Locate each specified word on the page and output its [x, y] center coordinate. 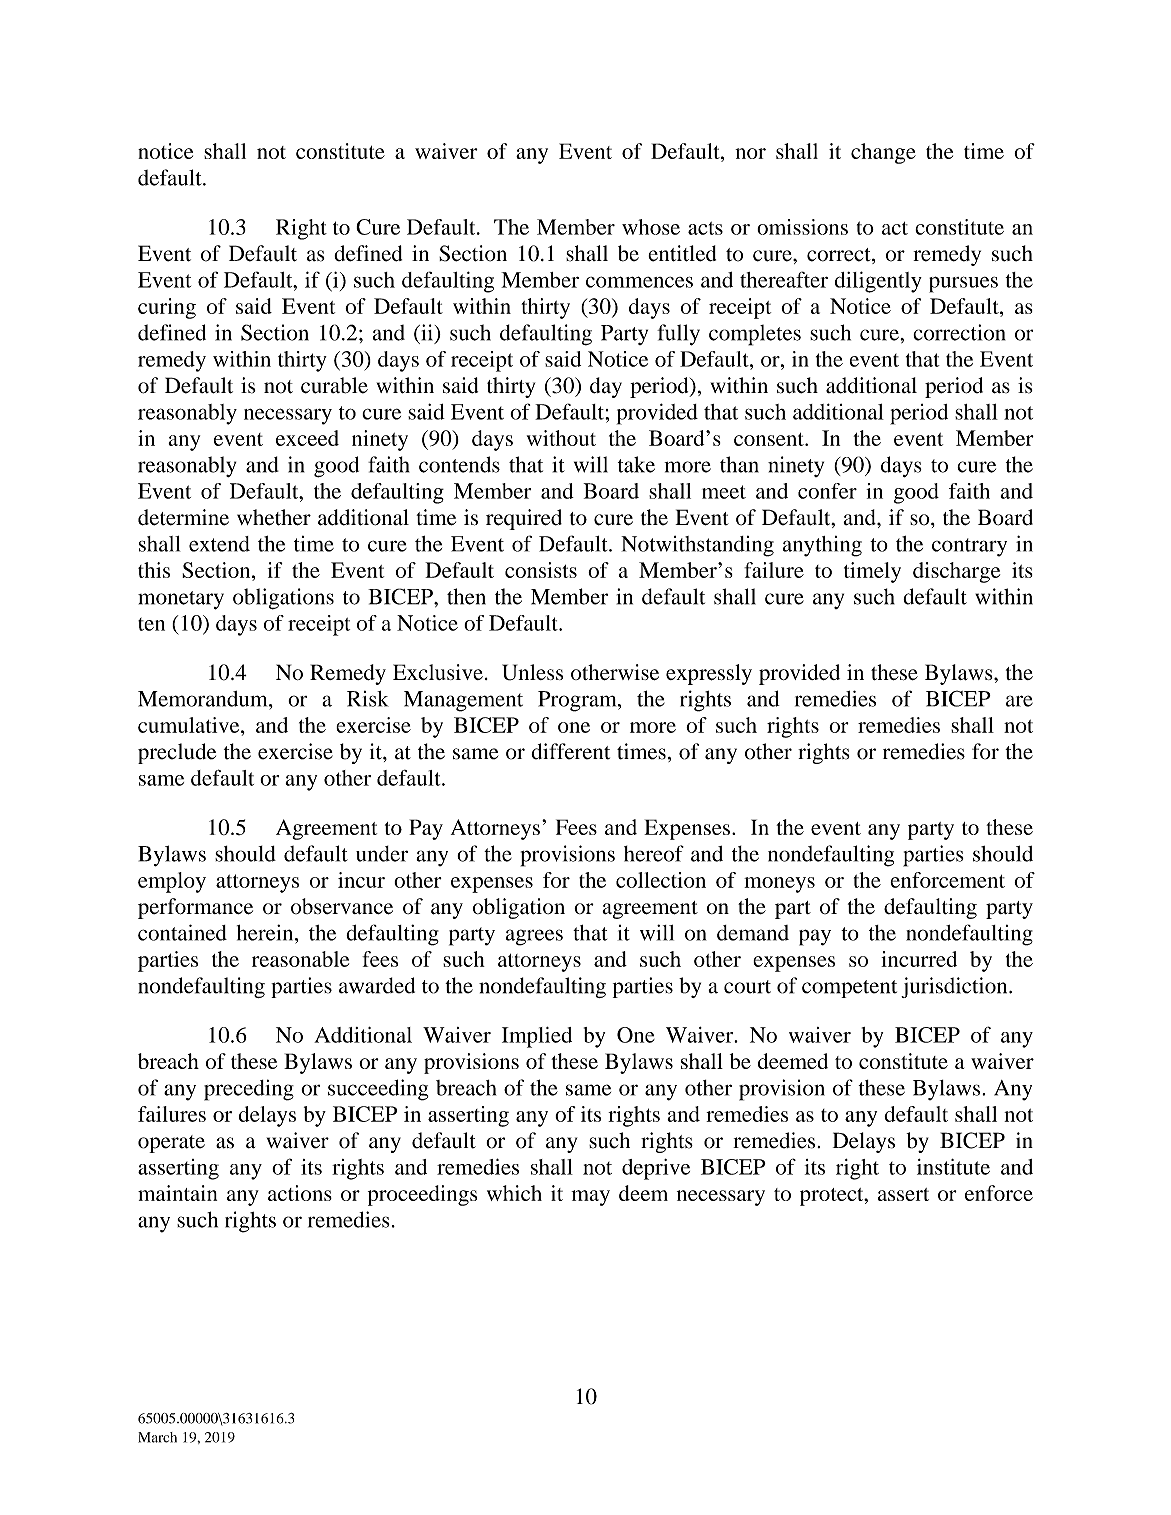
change [883, 153]
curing [167, 308]
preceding [249, 1090]
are [1019, 701]
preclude [177, 753]
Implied [537, 1037]
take [636, 464]
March [157, 1437]
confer [827, 491]
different [570, 751]
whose [651, 227]
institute [953, 1167]
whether [274, 517]
